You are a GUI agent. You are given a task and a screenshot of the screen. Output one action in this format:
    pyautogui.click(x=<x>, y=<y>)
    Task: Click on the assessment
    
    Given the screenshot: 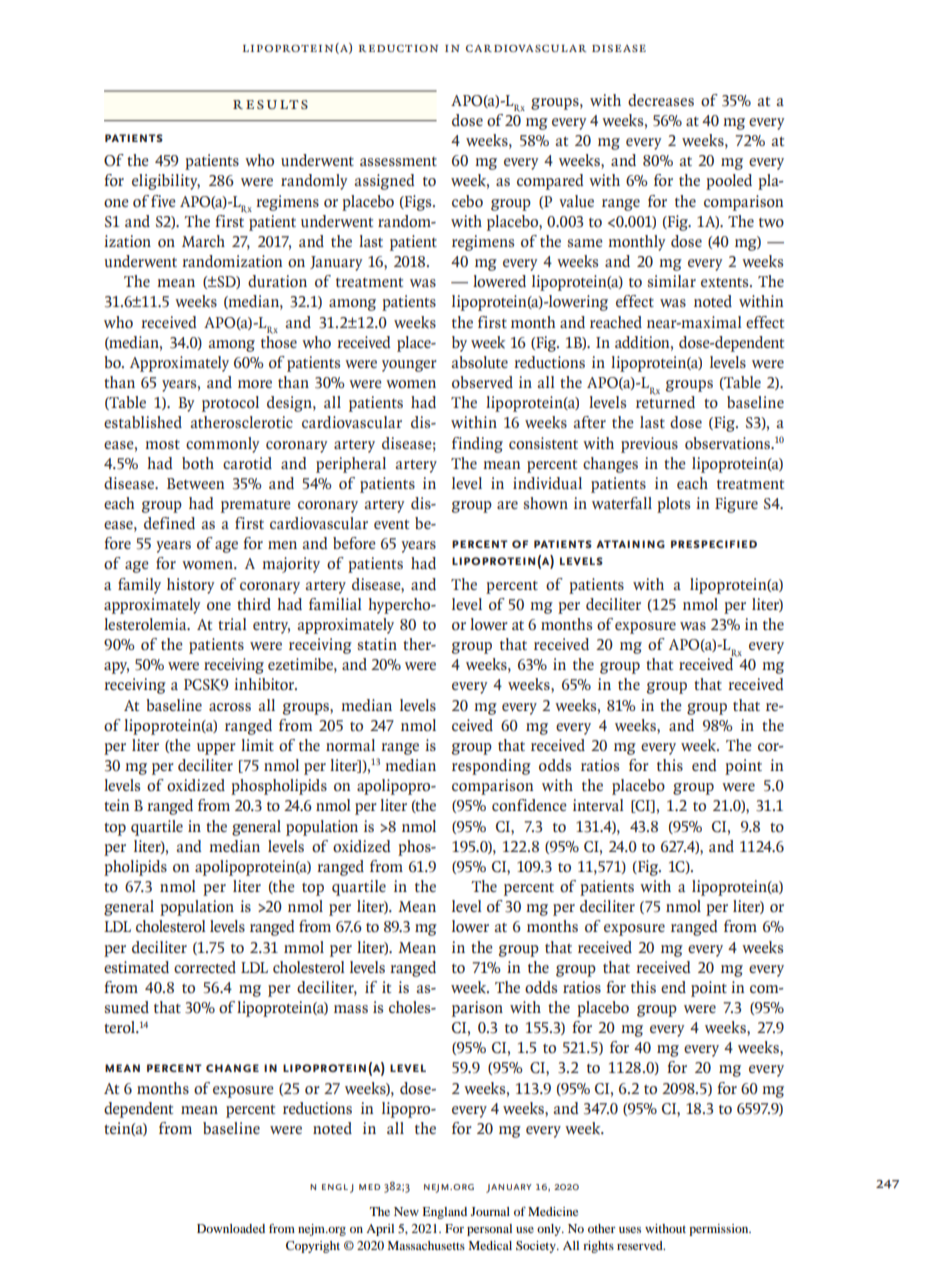 What is the action you would take?
    pyautogui.click(x=398, y=161)
